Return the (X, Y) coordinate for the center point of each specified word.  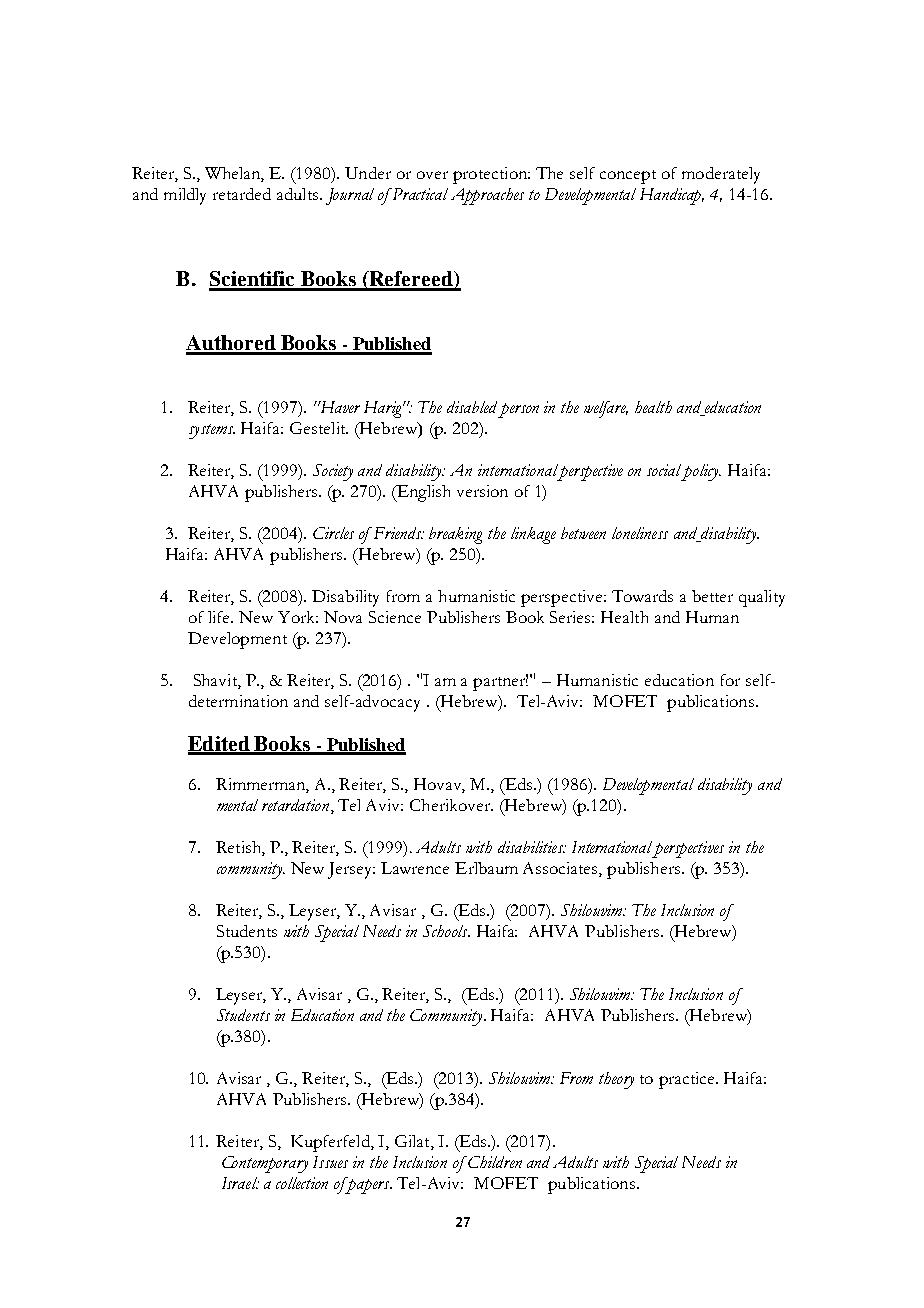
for (730, 680)
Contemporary (265, 1164)
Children (494, 1162)
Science (395, 617)
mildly (185, 196)
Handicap (672, 196)
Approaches (487, 196)
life (220, 617)
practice (688, 1080)
